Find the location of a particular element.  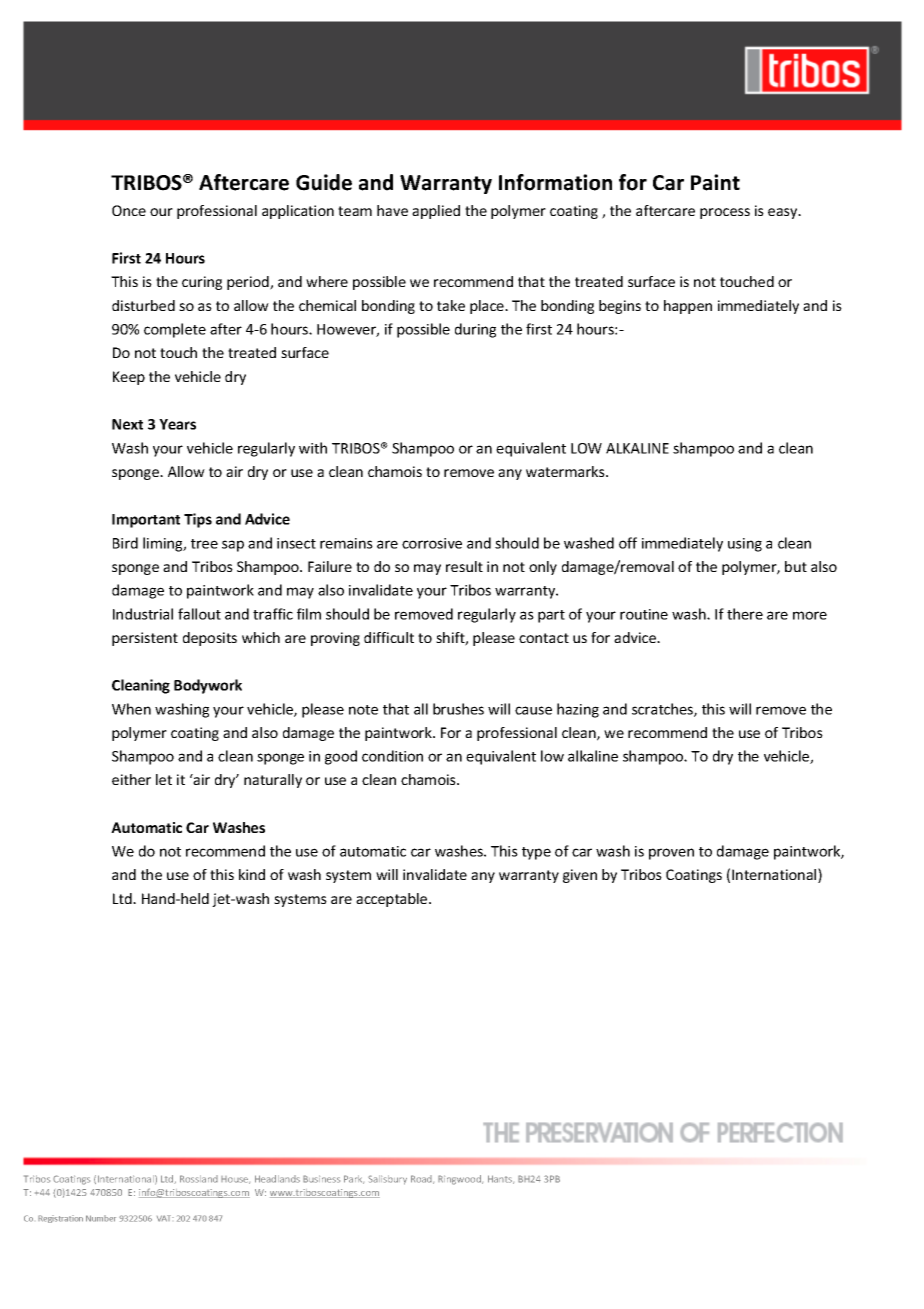

Once is located at coordinates (129, 210).
